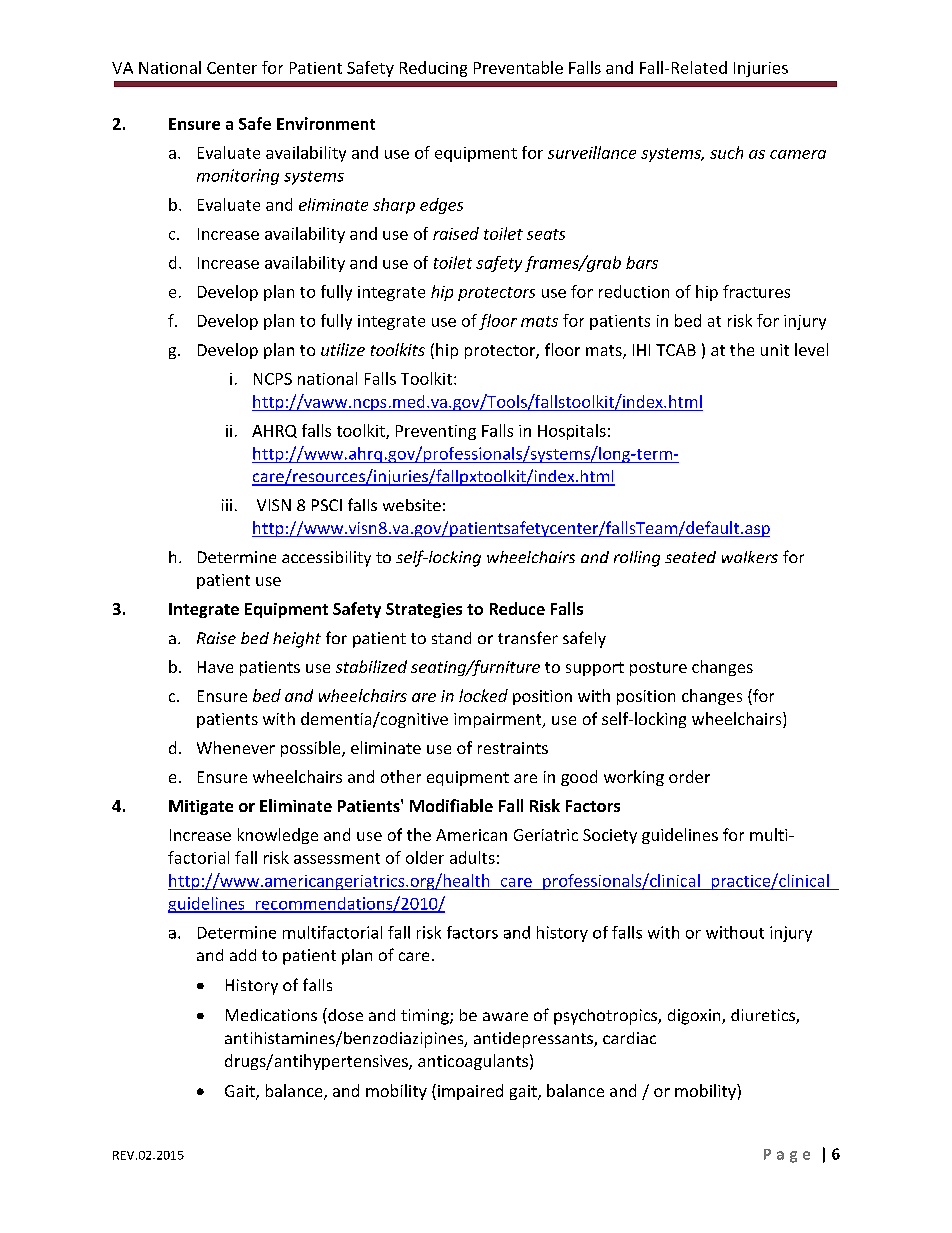  Describe the element at coordinates (470, 1092) in the screenshot. I see `impaired` at that location.
